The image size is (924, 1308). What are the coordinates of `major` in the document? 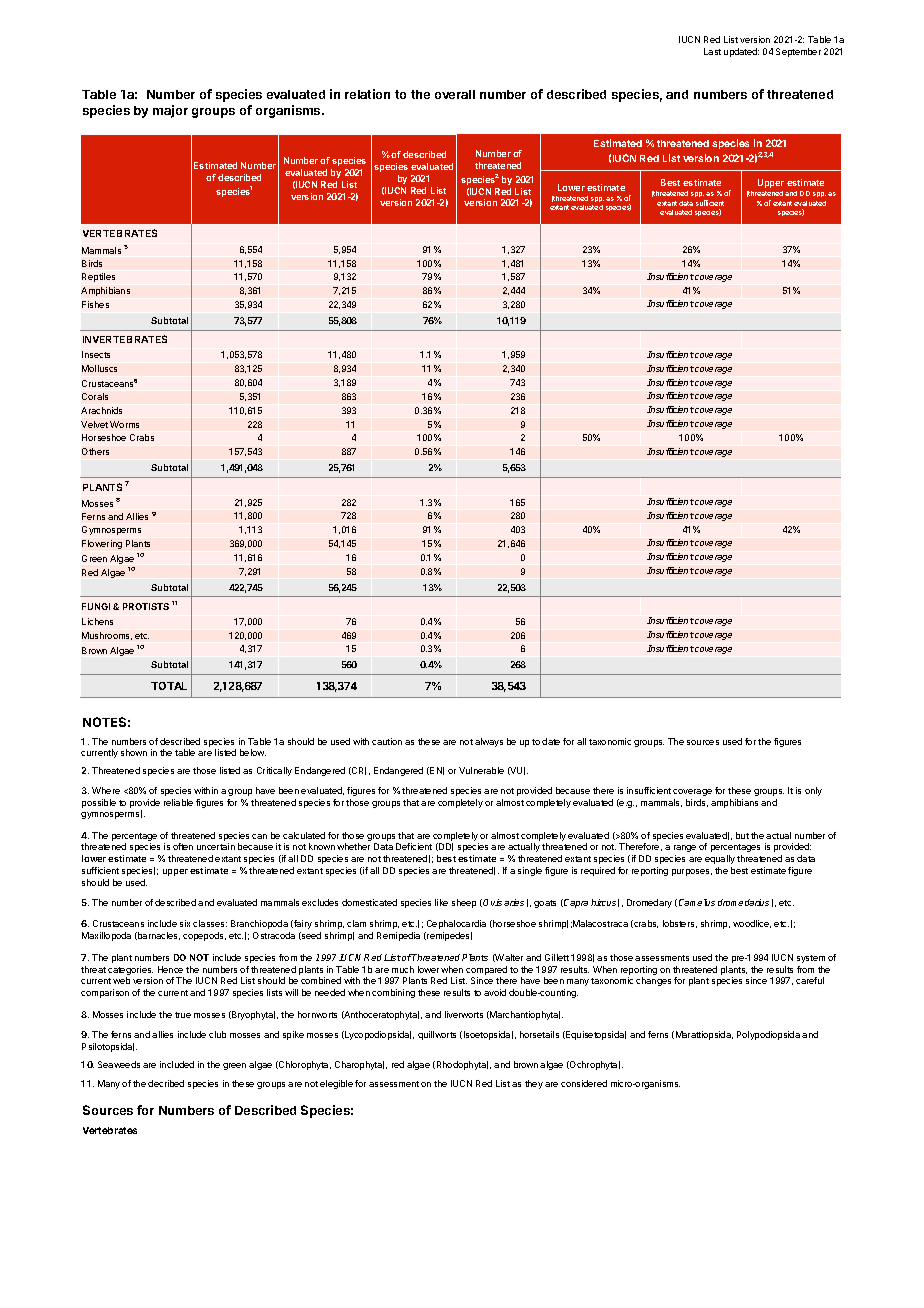 It's located at (170, 111).
